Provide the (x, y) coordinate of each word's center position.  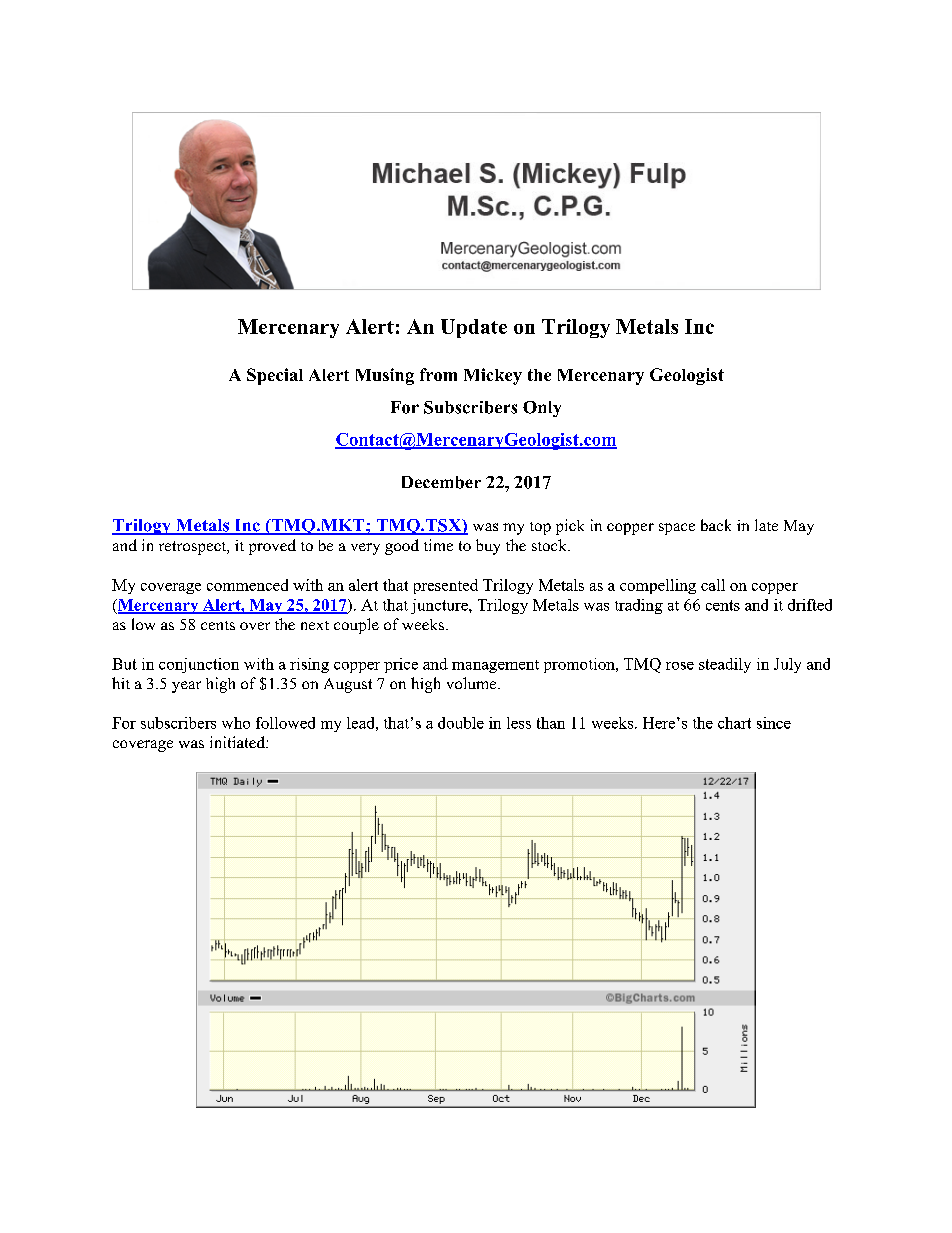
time (438, 545)
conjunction (199, 665)
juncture (440, 606)
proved (272, 547)
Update (474, 328)
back (716, 525)
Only (542, 409)
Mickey (493, 376)
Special (275, 376)
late (766, 525)
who (236, 723)
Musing (385, 376)
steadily (725, 665)
